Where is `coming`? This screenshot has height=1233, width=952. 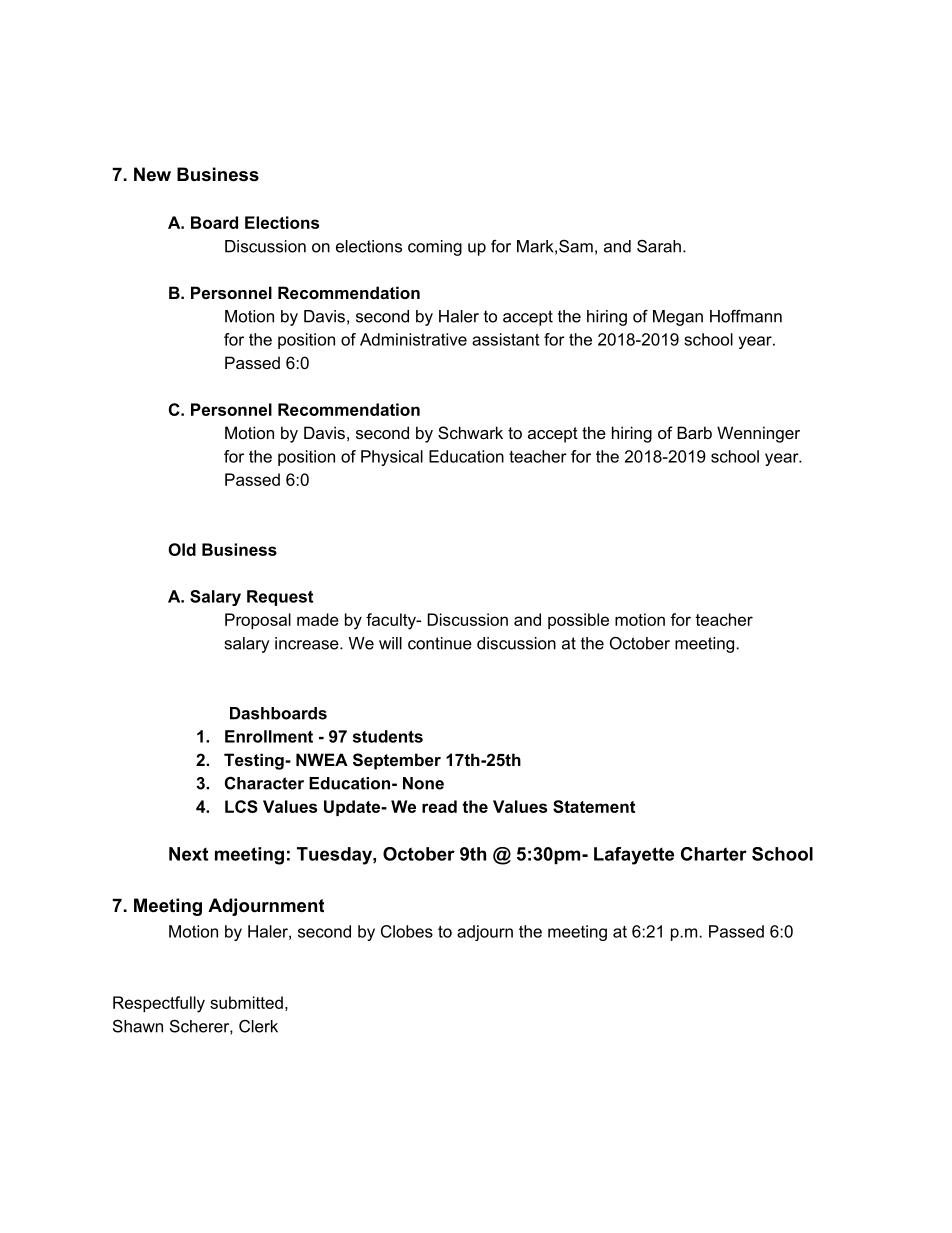
coming is located at coordinates (435, 248).
